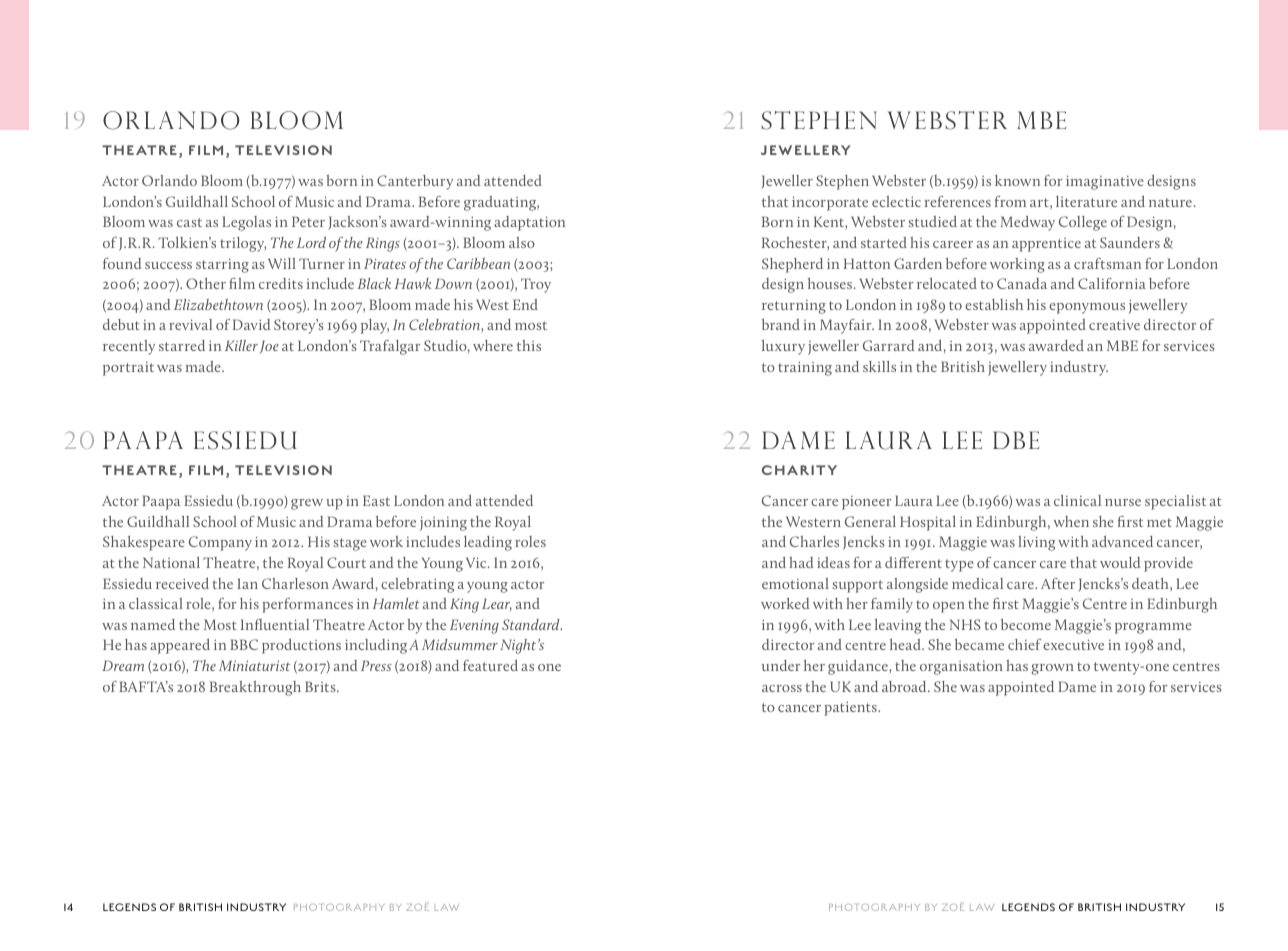 This screenshot has height=951, width=1288. What do you see at coordinates (805, 369) in the screenshot?
I see `training` at bounding box center [805, 369].
